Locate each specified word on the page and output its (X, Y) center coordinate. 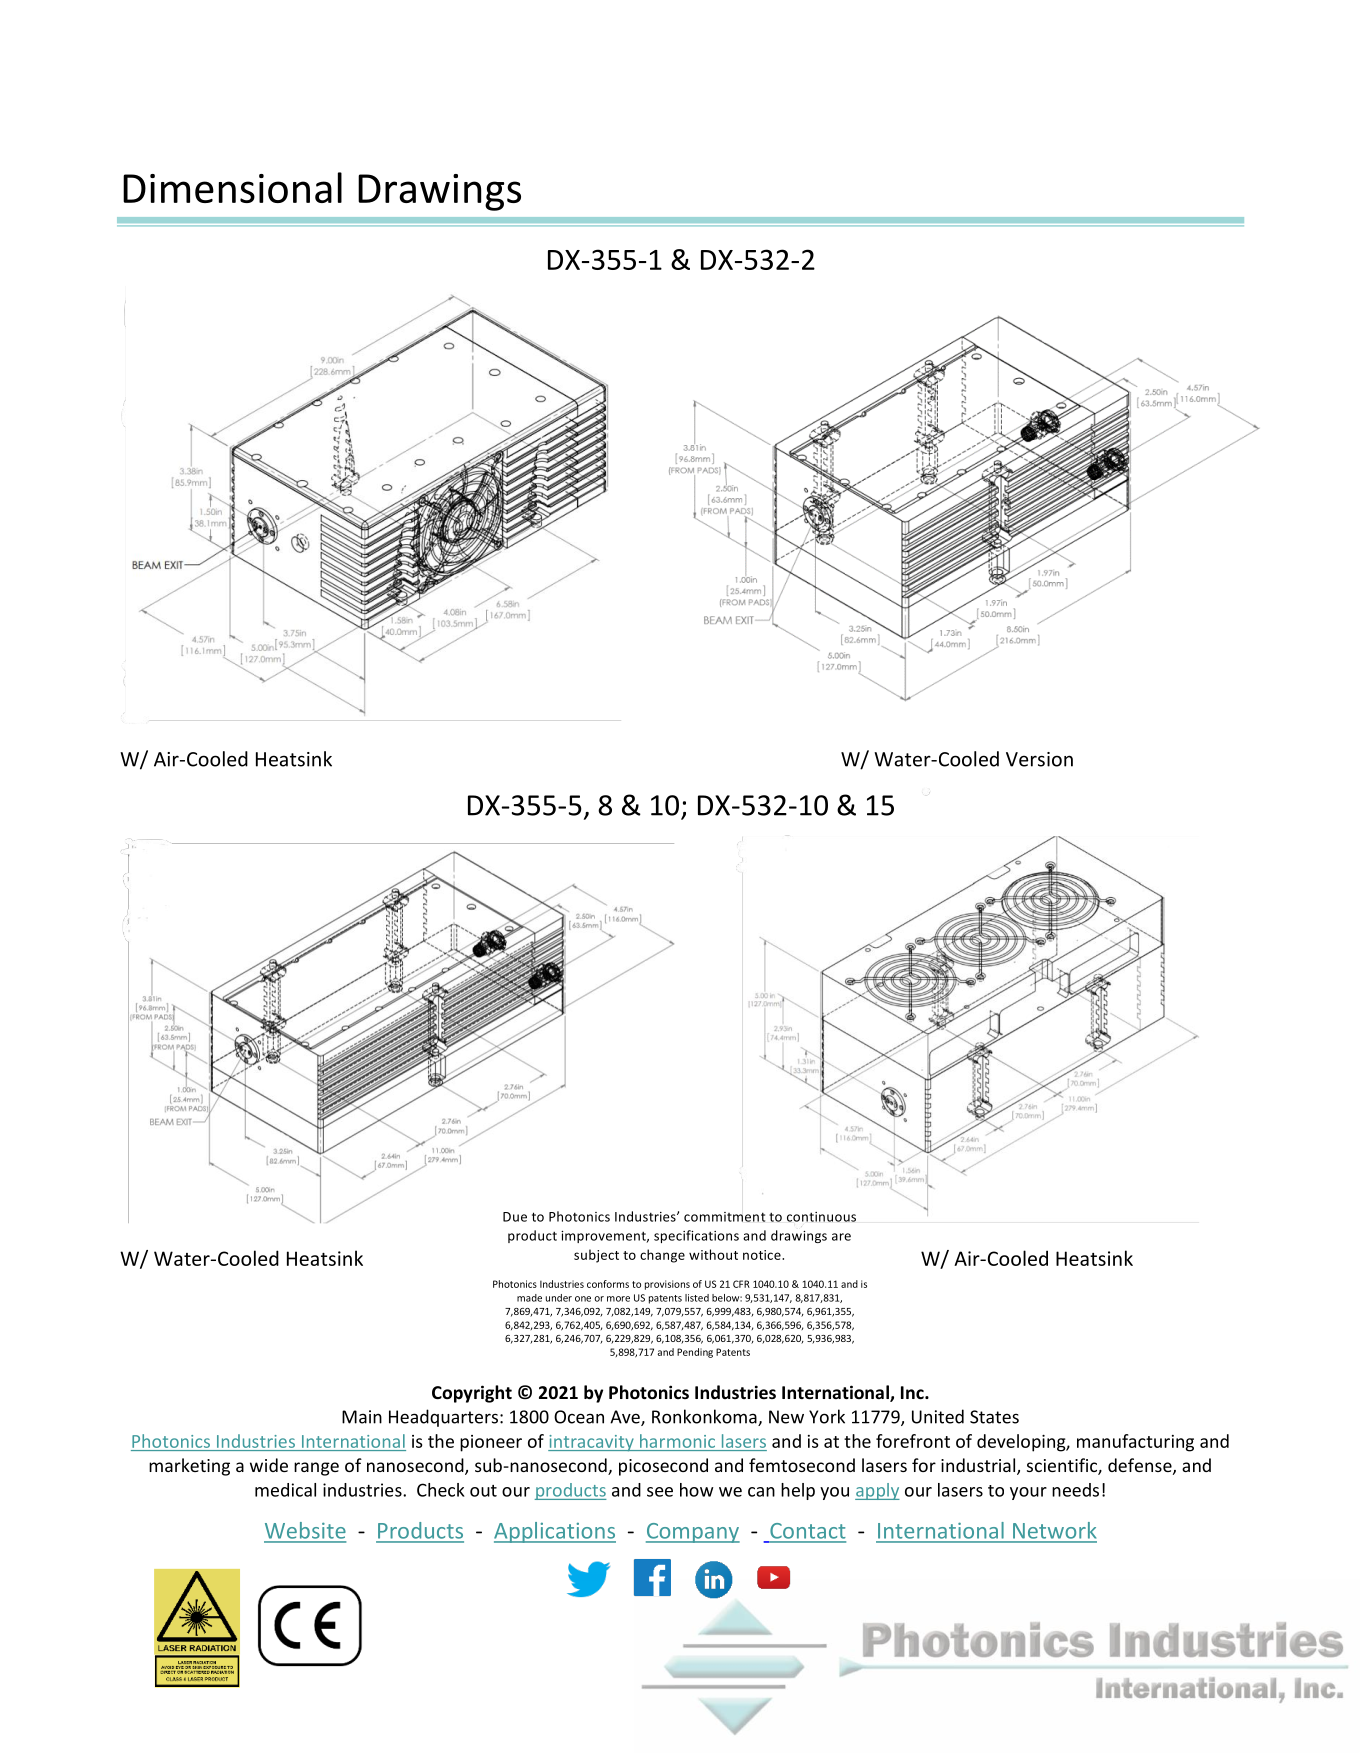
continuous (821, 1217)
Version (1039, 759)
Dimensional (232, 187)
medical (285, 1490)
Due (515, 1217)
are (841, 1237)
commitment (724, 1217)
